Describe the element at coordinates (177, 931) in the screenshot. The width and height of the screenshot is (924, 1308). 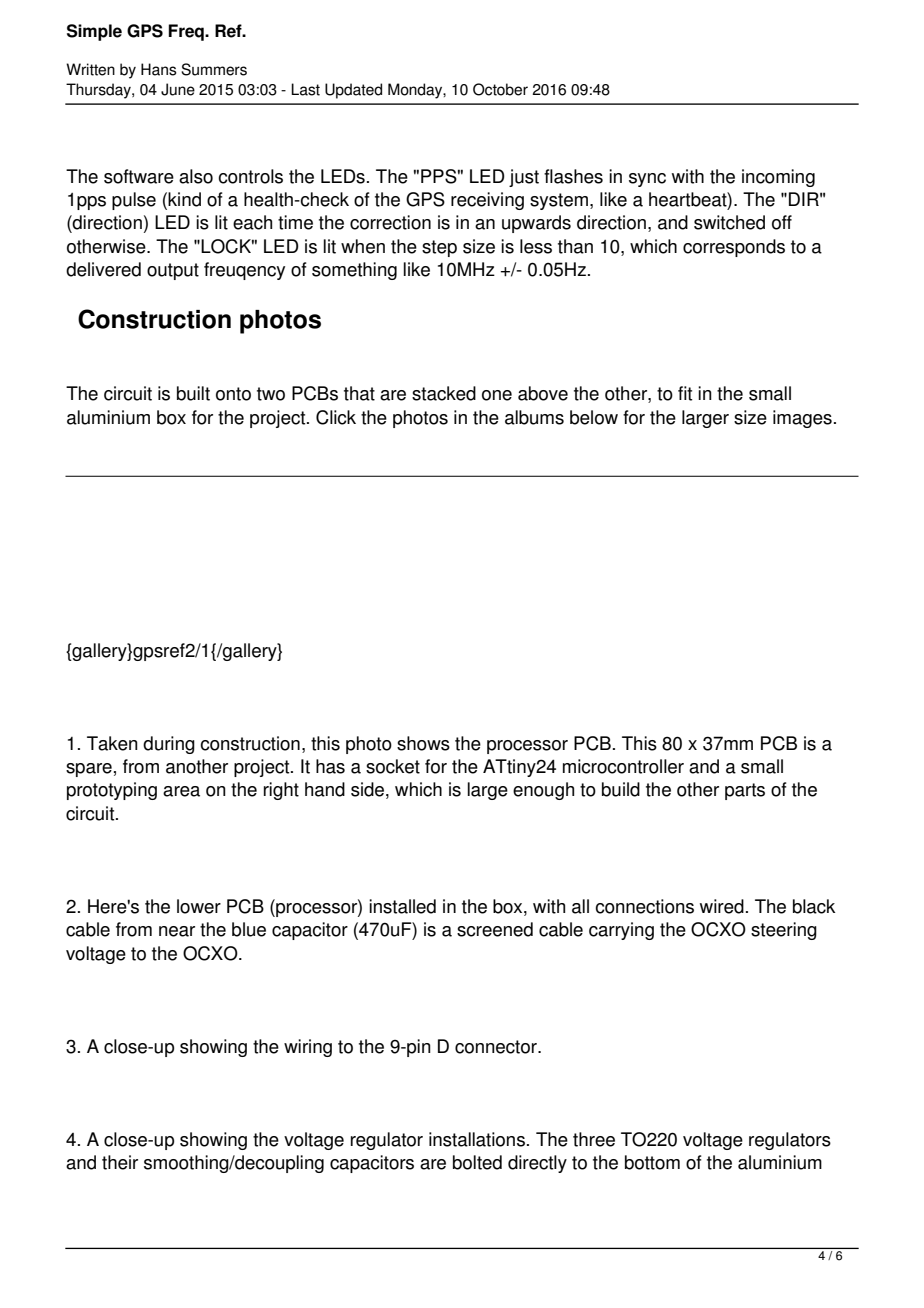
I see `near` at that location.
